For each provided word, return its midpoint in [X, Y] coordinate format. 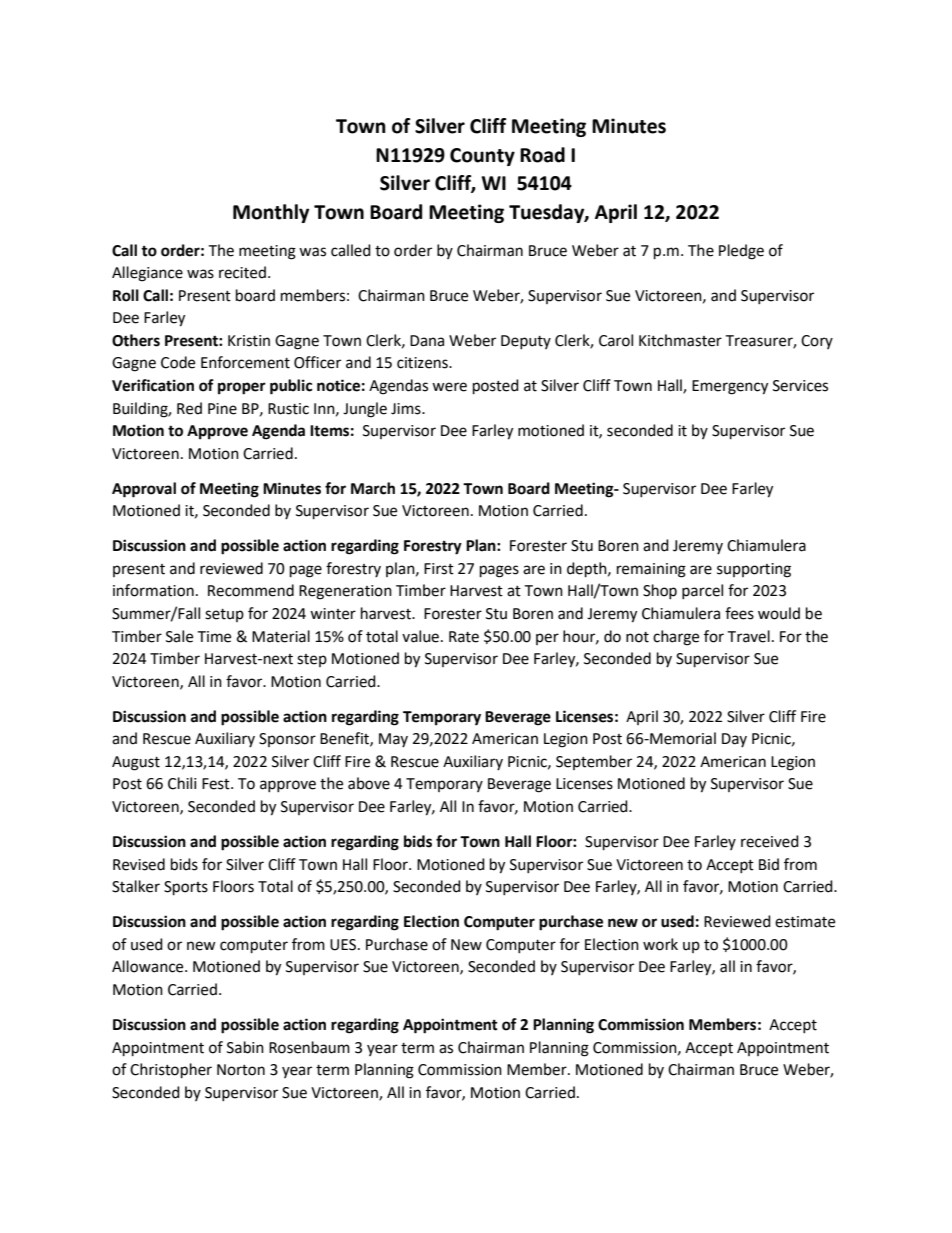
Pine [222, 409]
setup [224, 615]
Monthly [271, 213]
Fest [217, 784]
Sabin [245, 1047]
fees [739, 613]
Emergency [730, 387]
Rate [464, 637]
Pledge [741, 252]
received [770, 841]
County [482, 157]
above [369, 783]
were [449, 387]
